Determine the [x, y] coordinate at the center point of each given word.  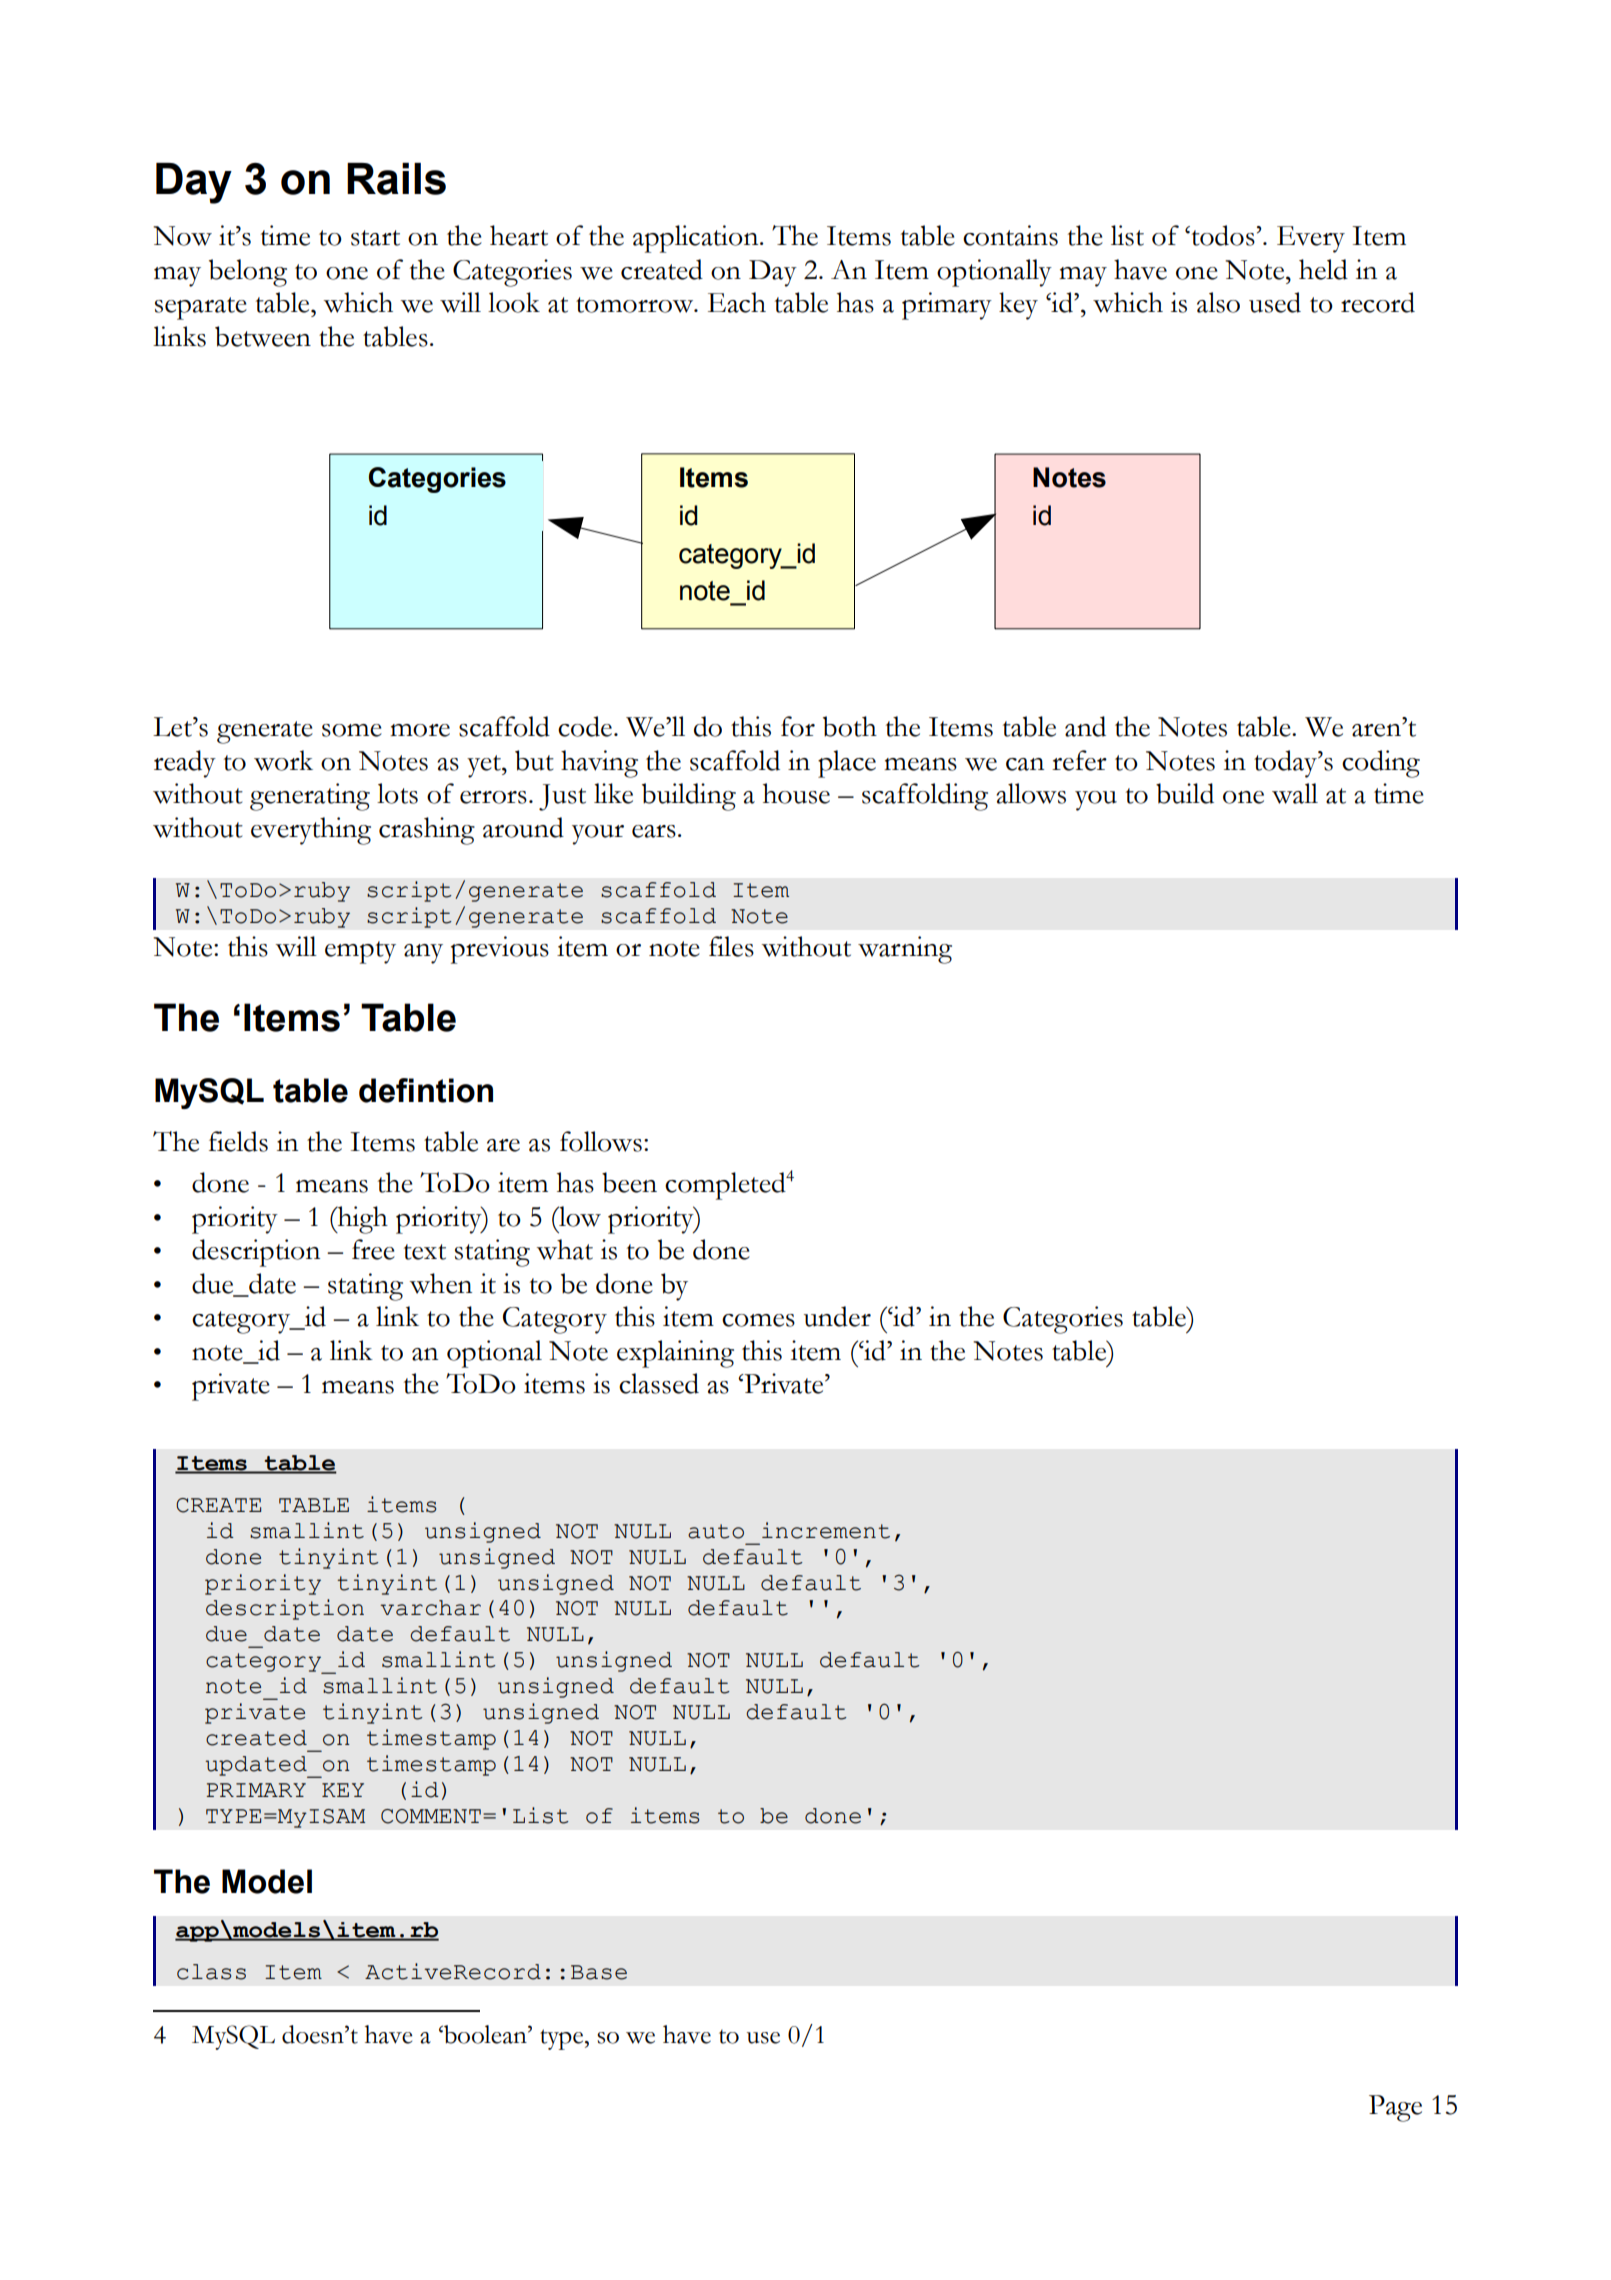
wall [1295, 793]
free [373, 1249]
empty [360, 952]
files [731, 946]
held [1323, 269]
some [352, 730]
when [440, 1283]
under [837, 1316]
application [697, 239]
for [798, 726]
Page [1395, 2108]
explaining [675, 1354]
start [375, 238]
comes [758, 1320]
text [425, 1252]
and [1085, 726]
